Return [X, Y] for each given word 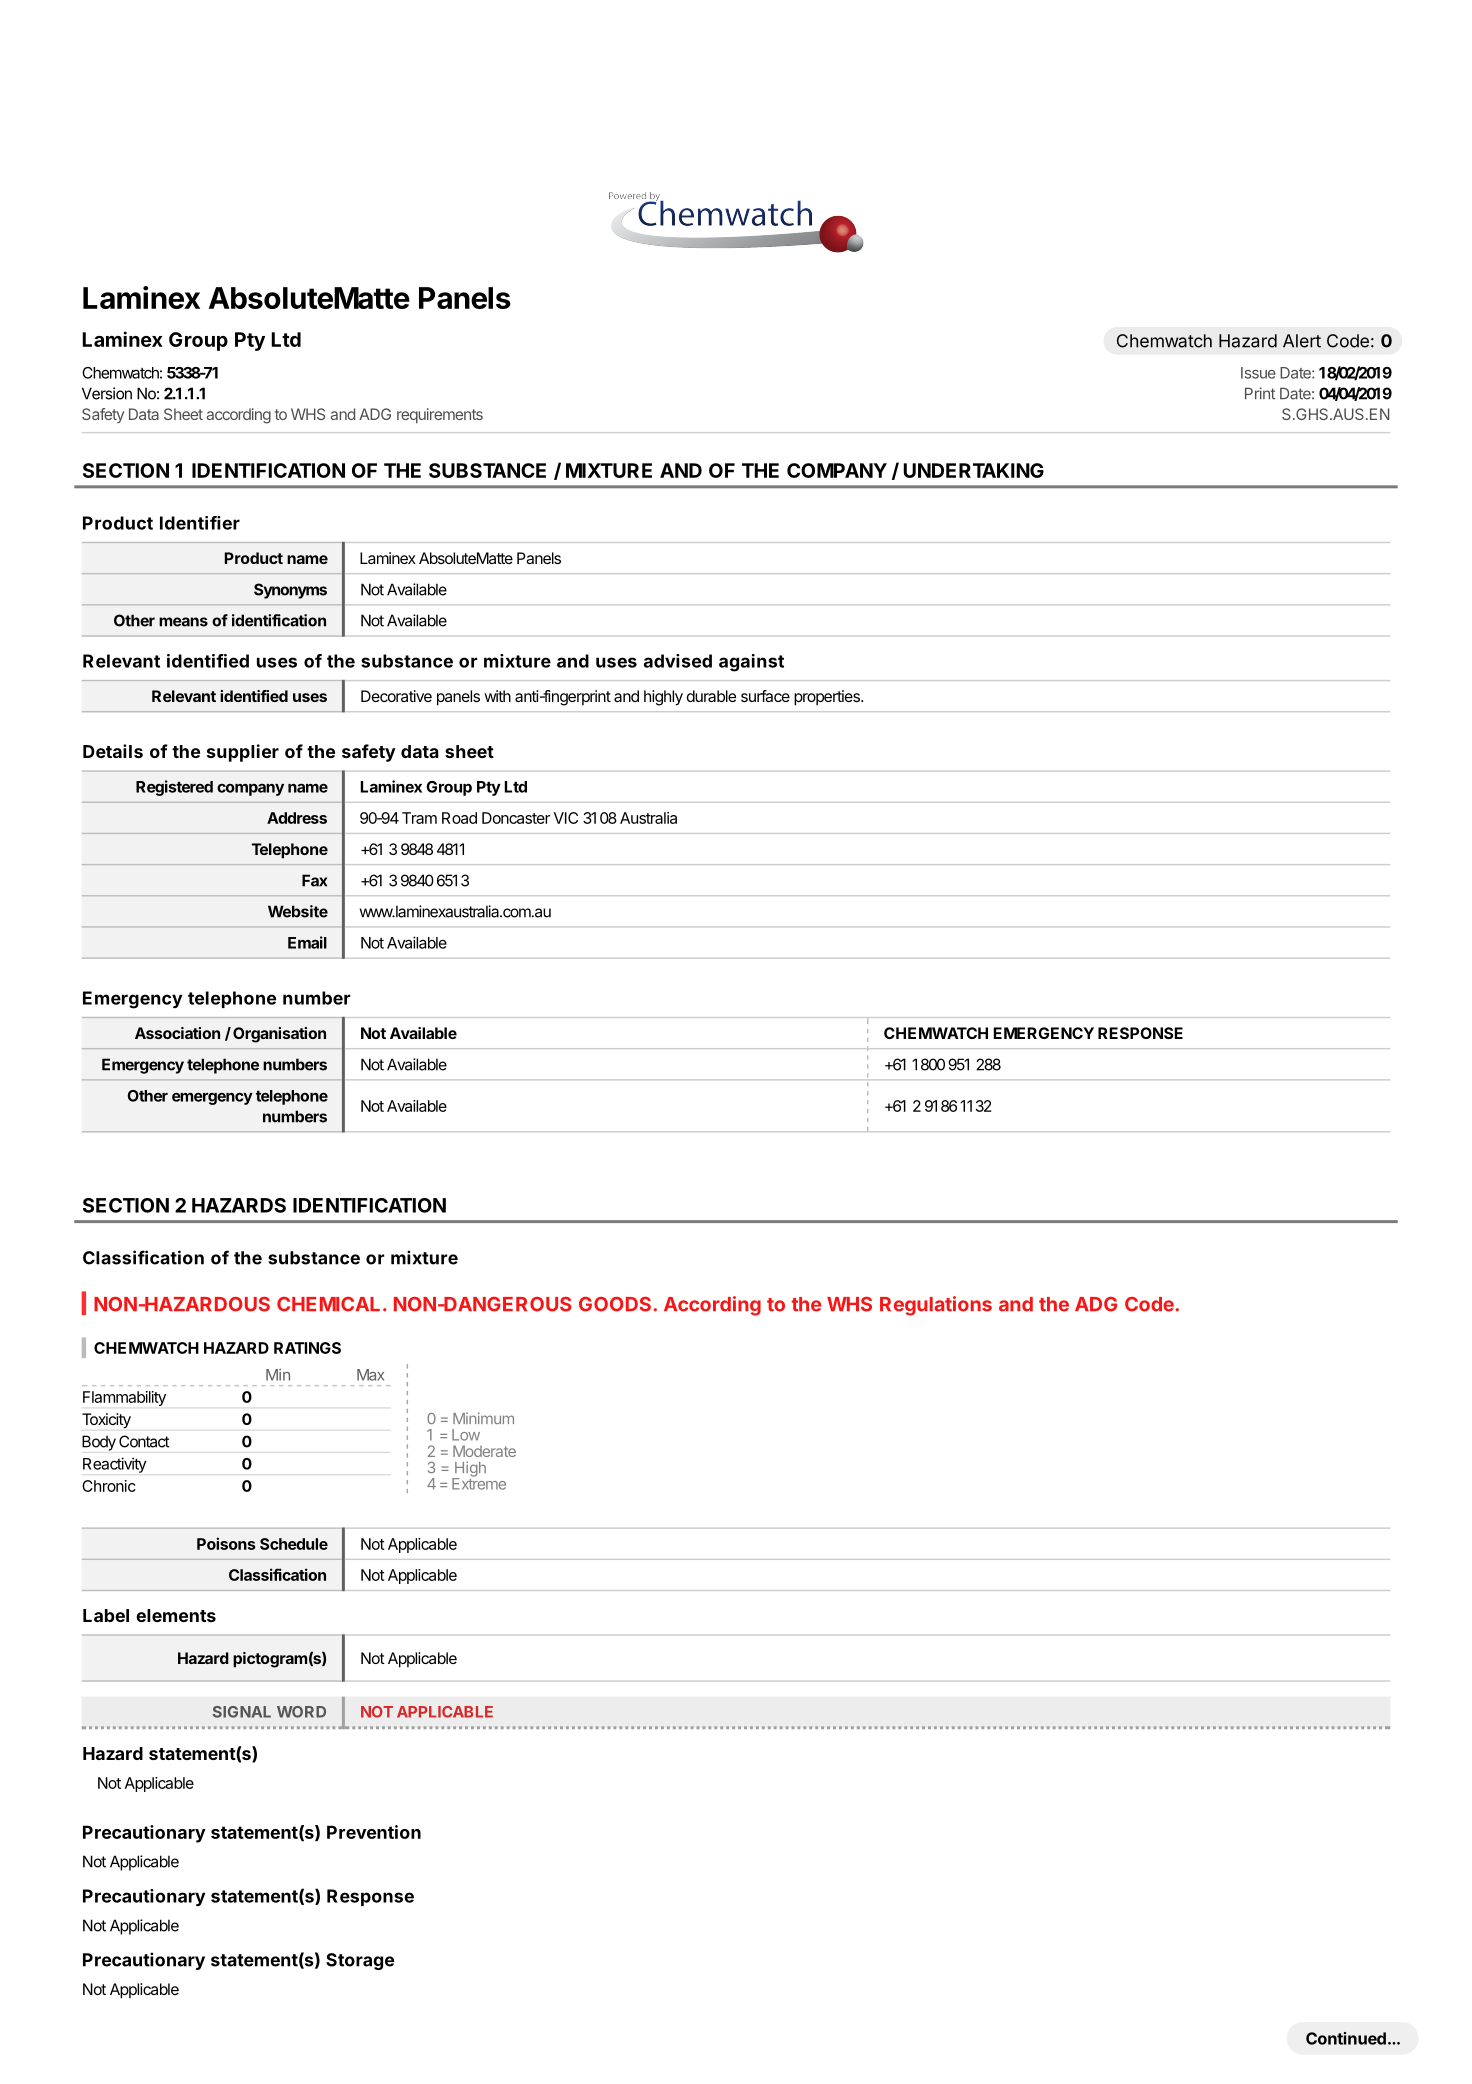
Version [107, 393]
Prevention [374, 1832]
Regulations [936, 1306]
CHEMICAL [328, 1304]
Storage [360, 1961]
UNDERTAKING [973, 470]
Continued [1346, 2038]
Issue [1258, 373]
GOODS [615, 1304]
